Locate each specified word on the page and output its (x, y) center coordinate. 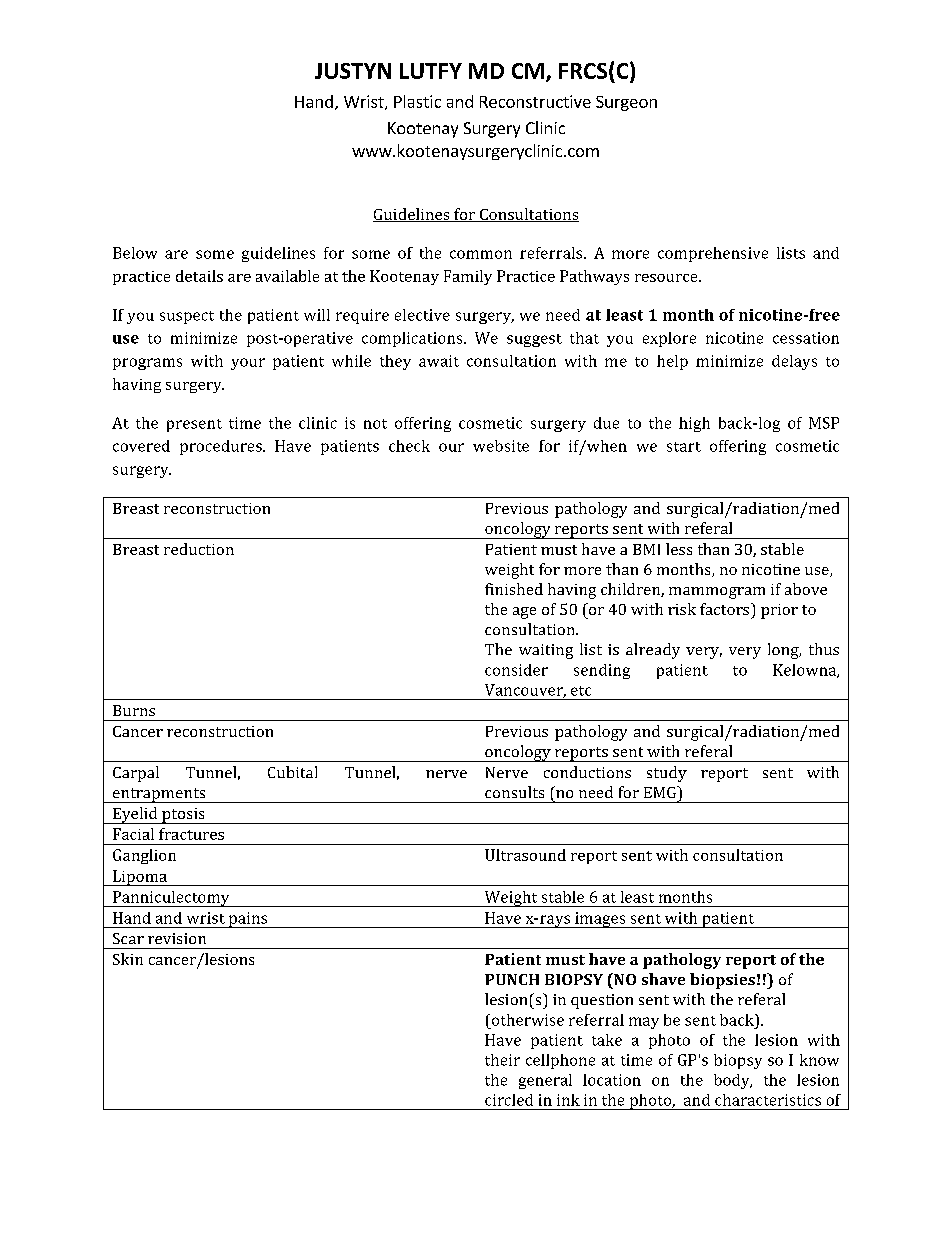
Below (135, 253)
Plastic (417, 101)
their (502, 1060)
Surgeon (626, 103)
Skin (128, 959)
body (733, 1081)
